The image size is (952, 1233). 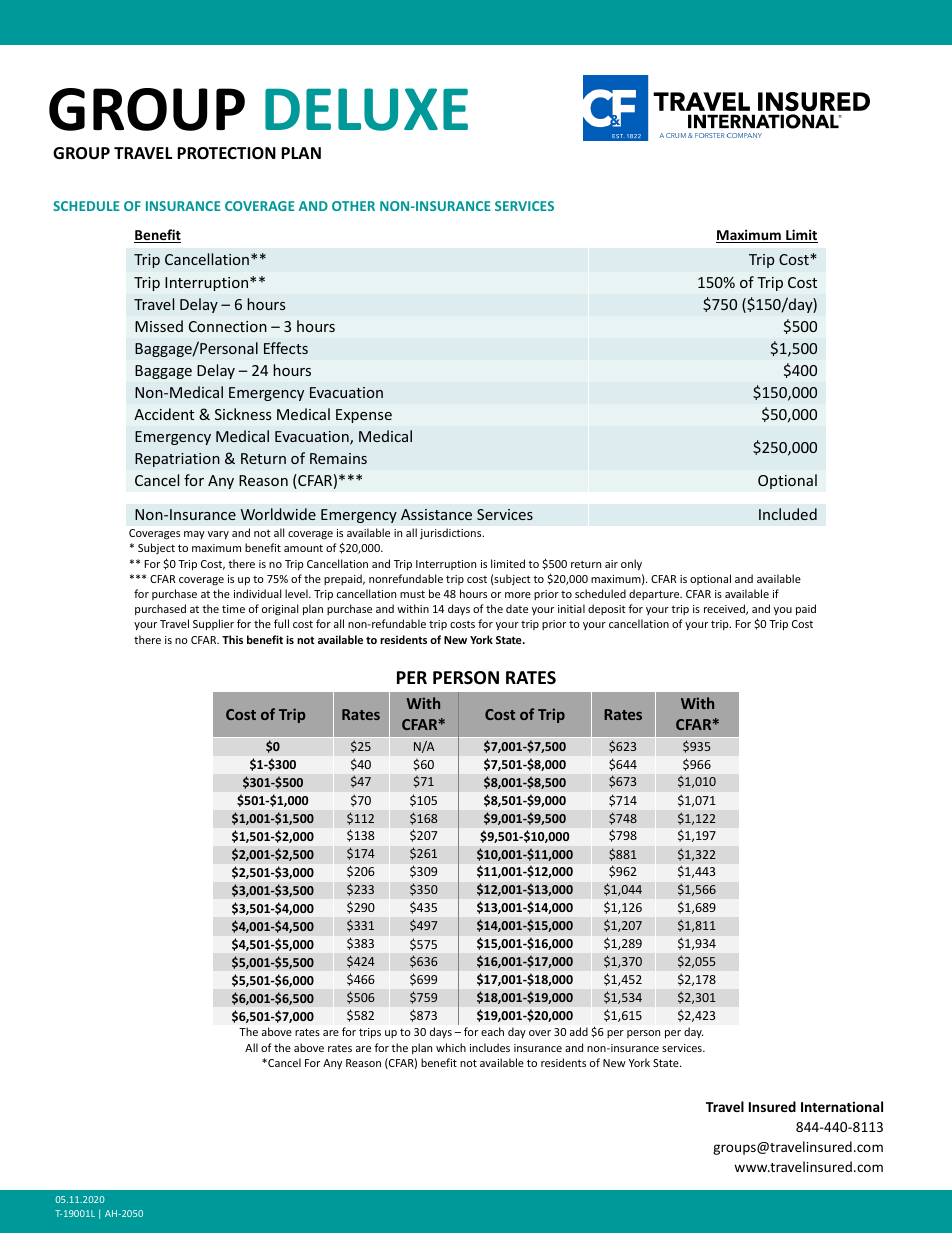 I want to click on OTHER, so click(x=353, y=206).
